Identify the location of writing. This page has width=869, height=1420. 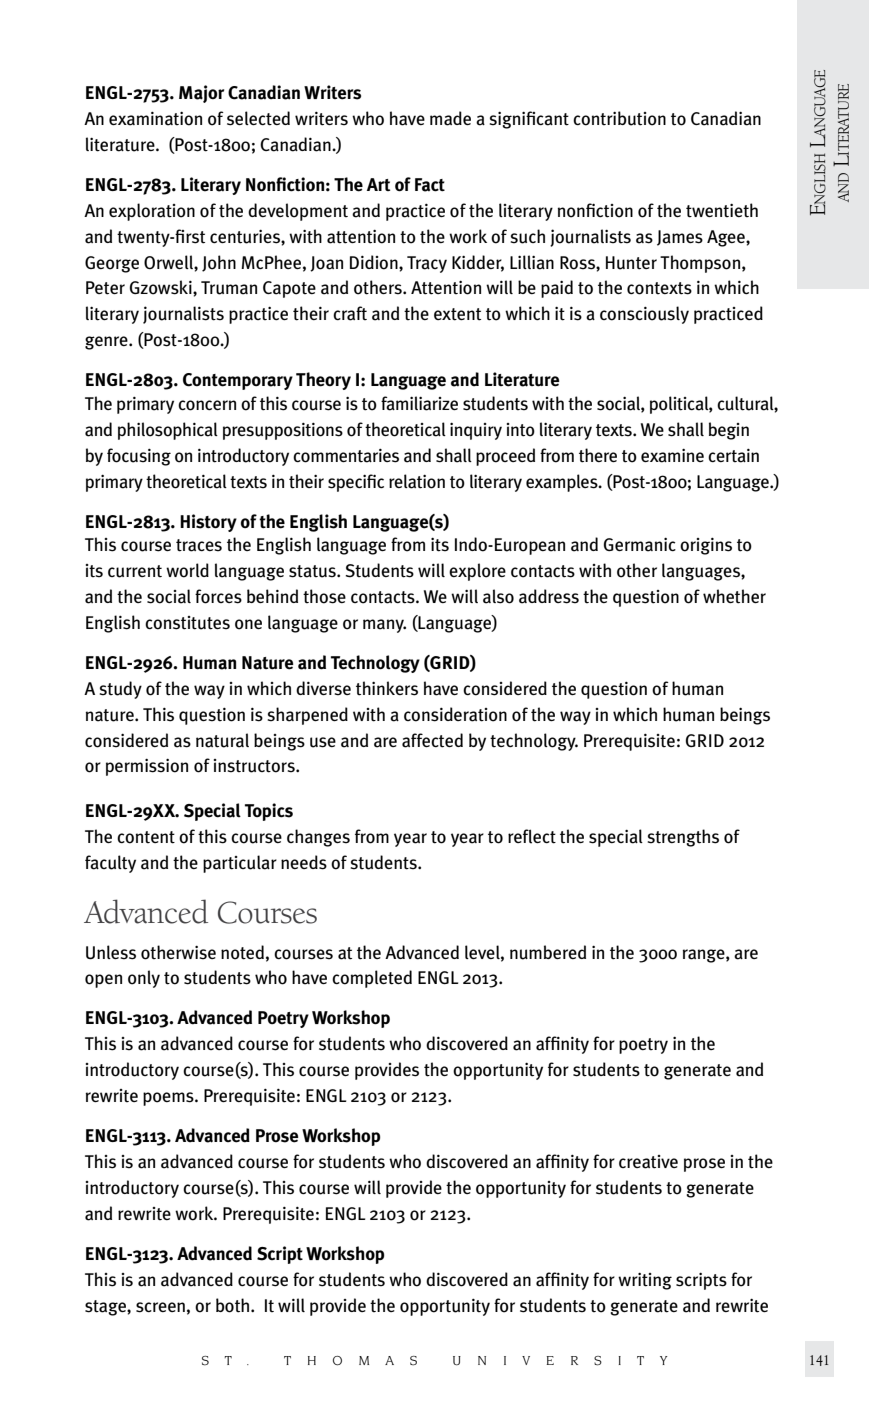
(645, 1281).
